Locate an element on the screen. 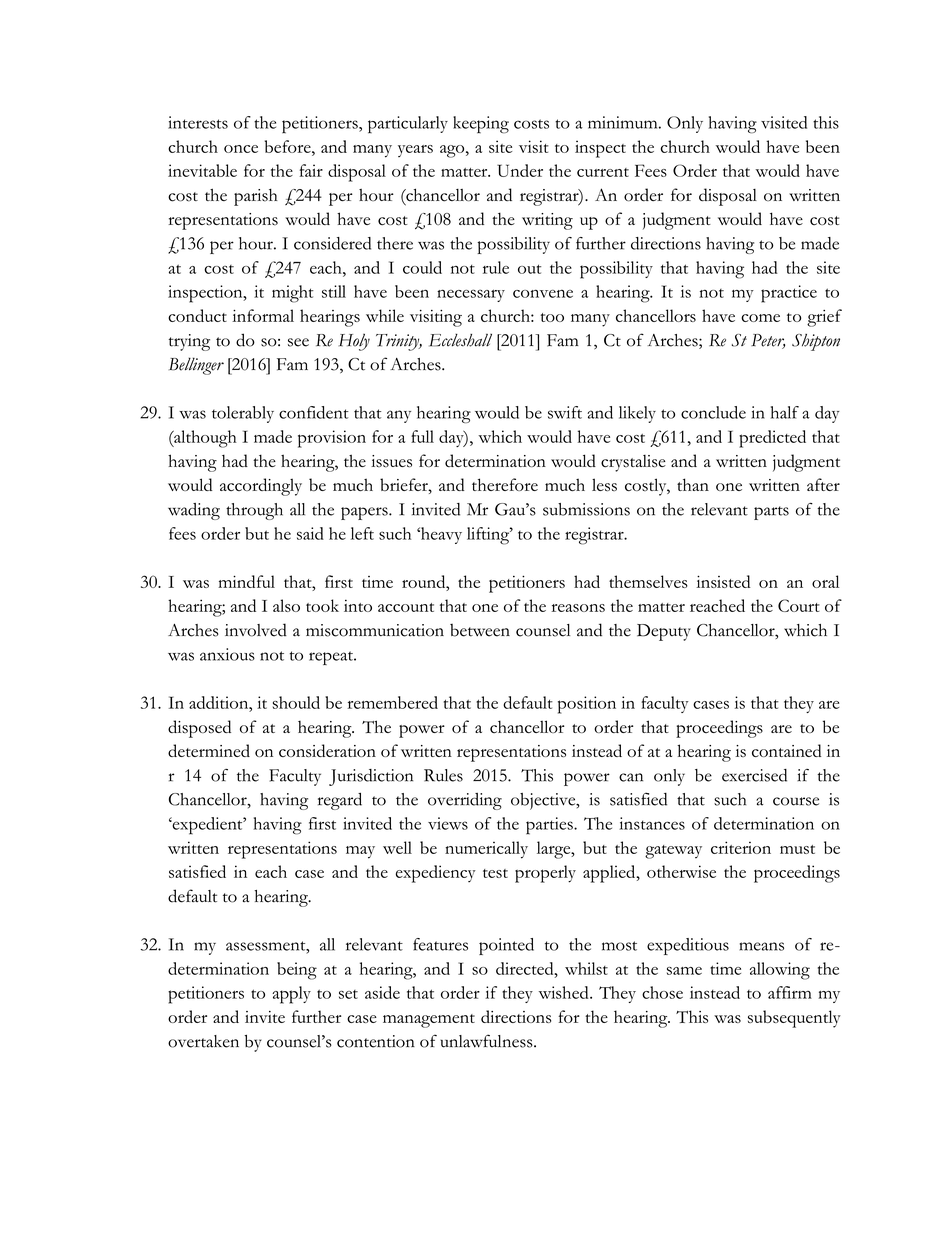 This screenshot has width=952, height=1233. predicted is located at coordinates (772, 439).
